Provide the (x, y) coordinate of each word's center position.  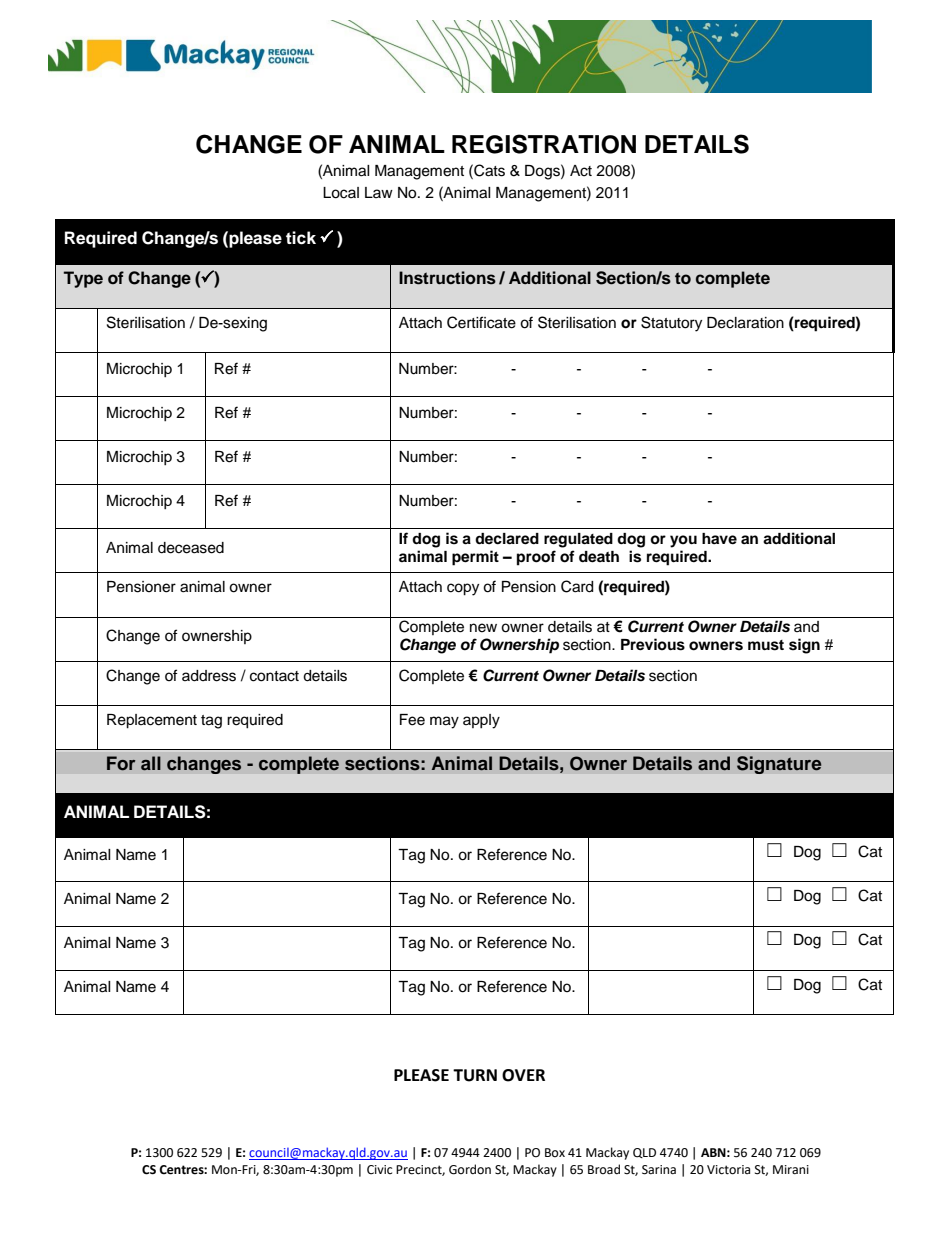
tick (301, 238)
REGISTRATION (544, 144)
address (209, 676)
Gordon (470, 1169)
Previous (653, 644)
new (483, 628)
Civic (379, 1170)
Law (379, 192)
